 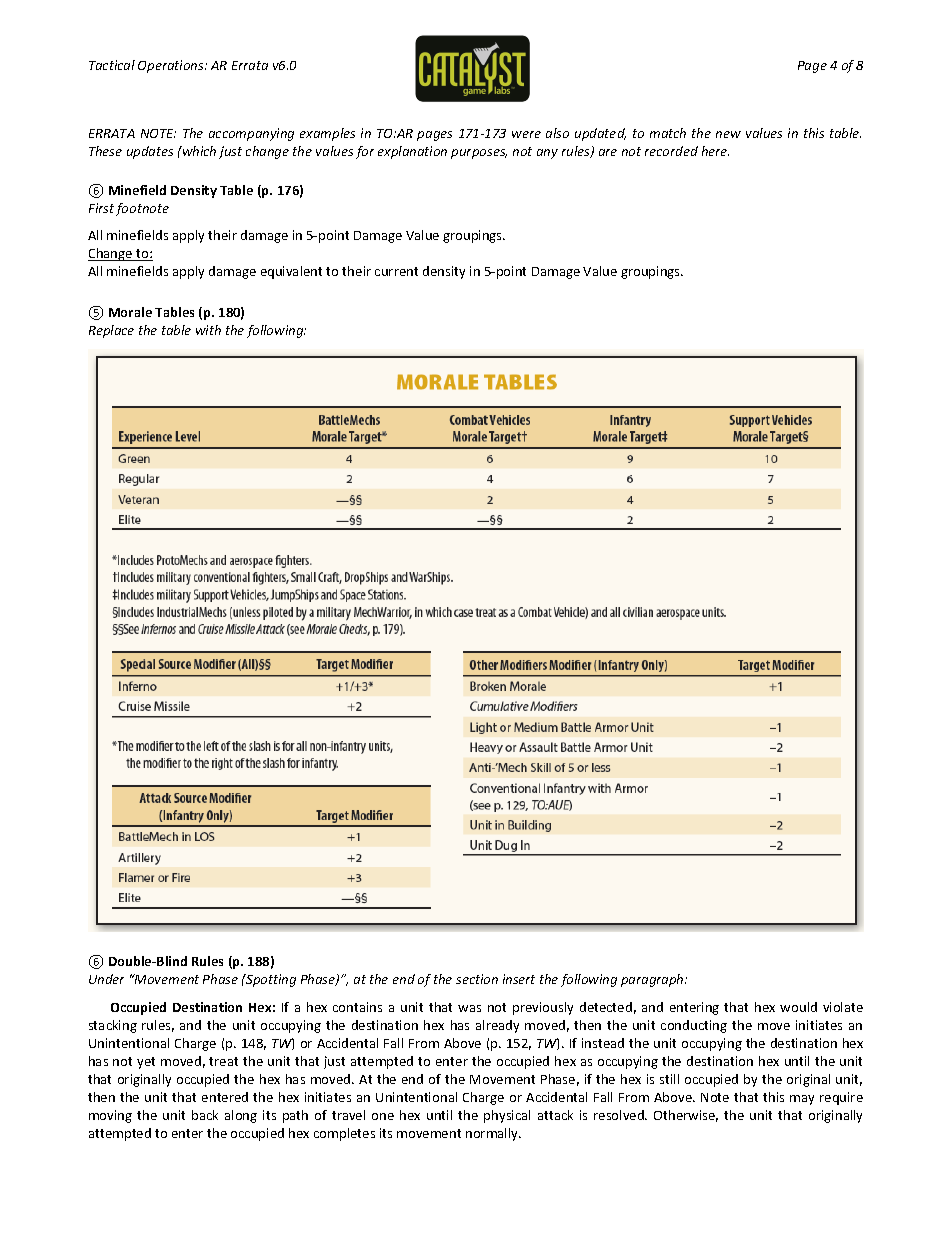 I want to click on current, so click(x=396, y=271).
